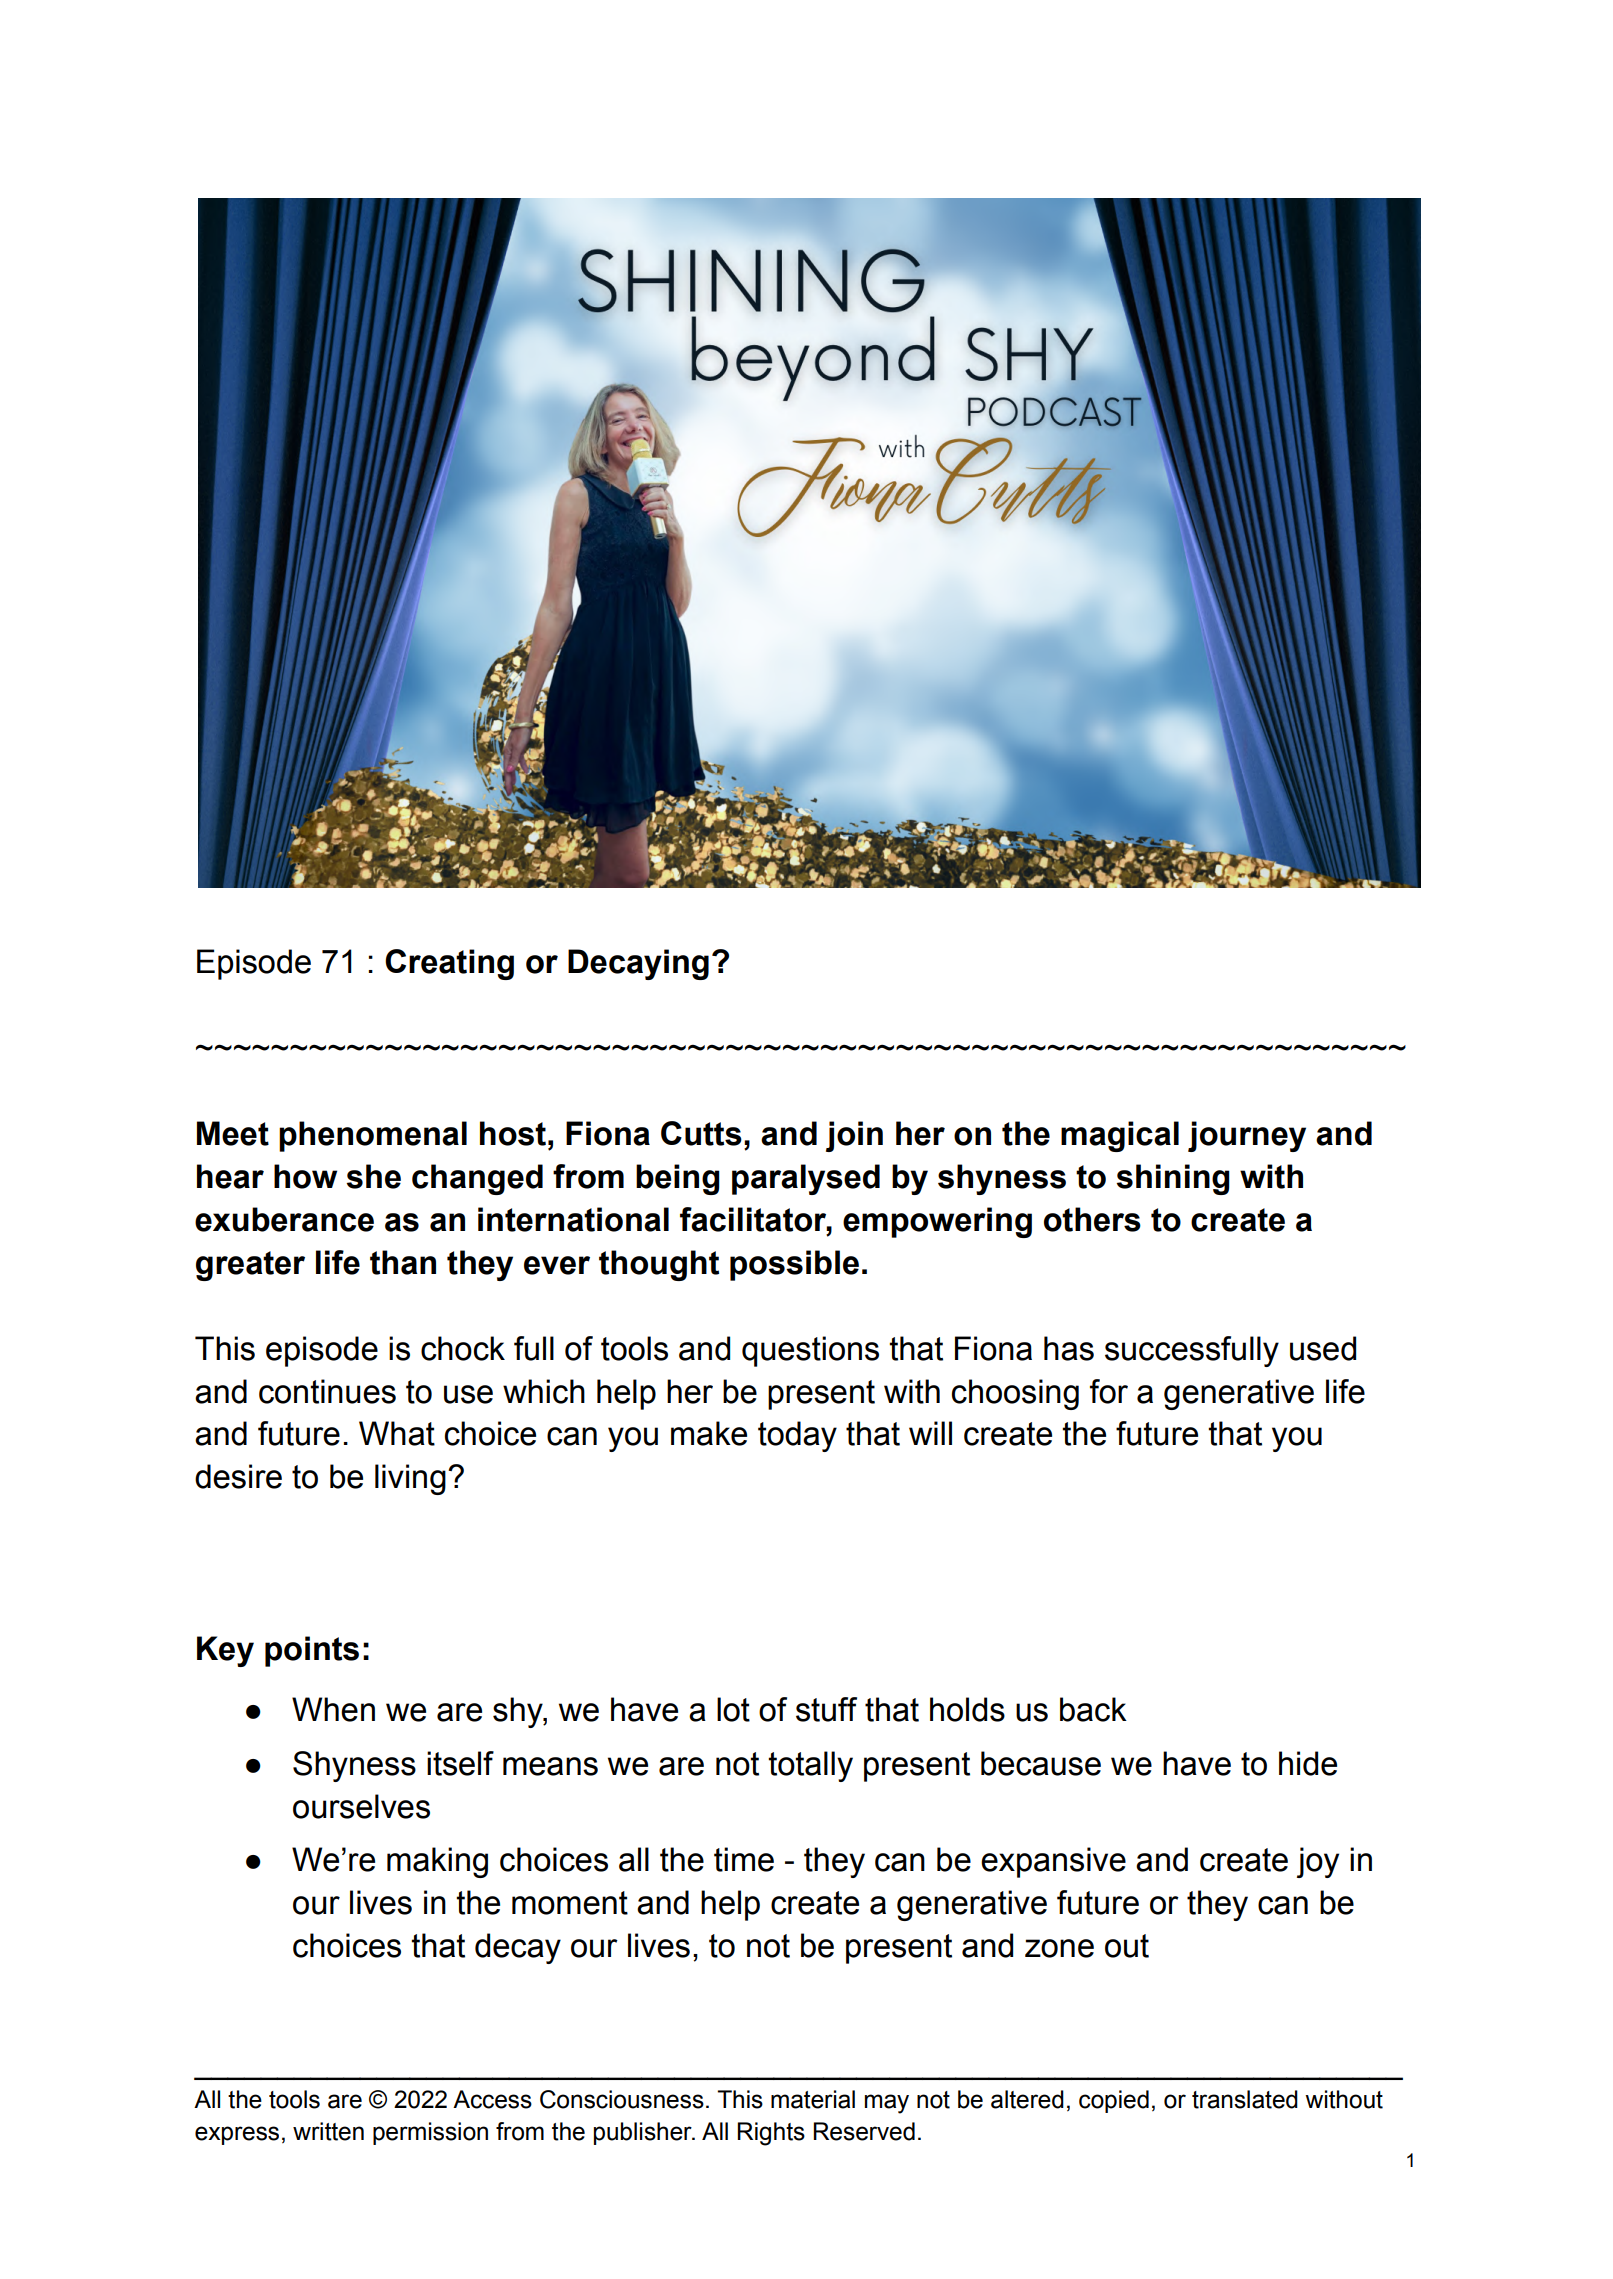 Image resolution: width=1613 pixels, height=2279 pixels. I want to click on today, so click(797, 1436).
